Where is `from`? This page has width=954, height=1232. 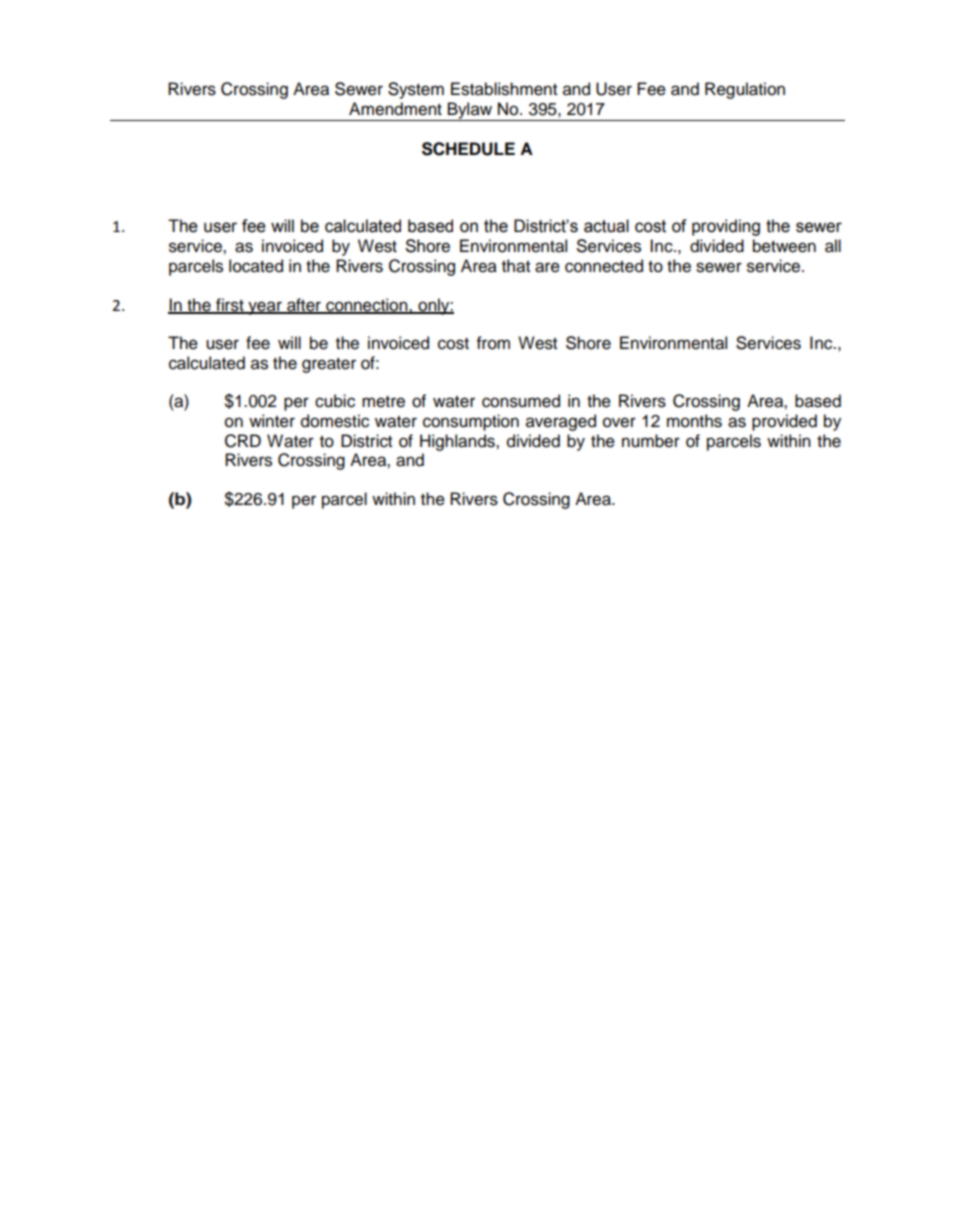
from is located at coordinates (493, 343).
